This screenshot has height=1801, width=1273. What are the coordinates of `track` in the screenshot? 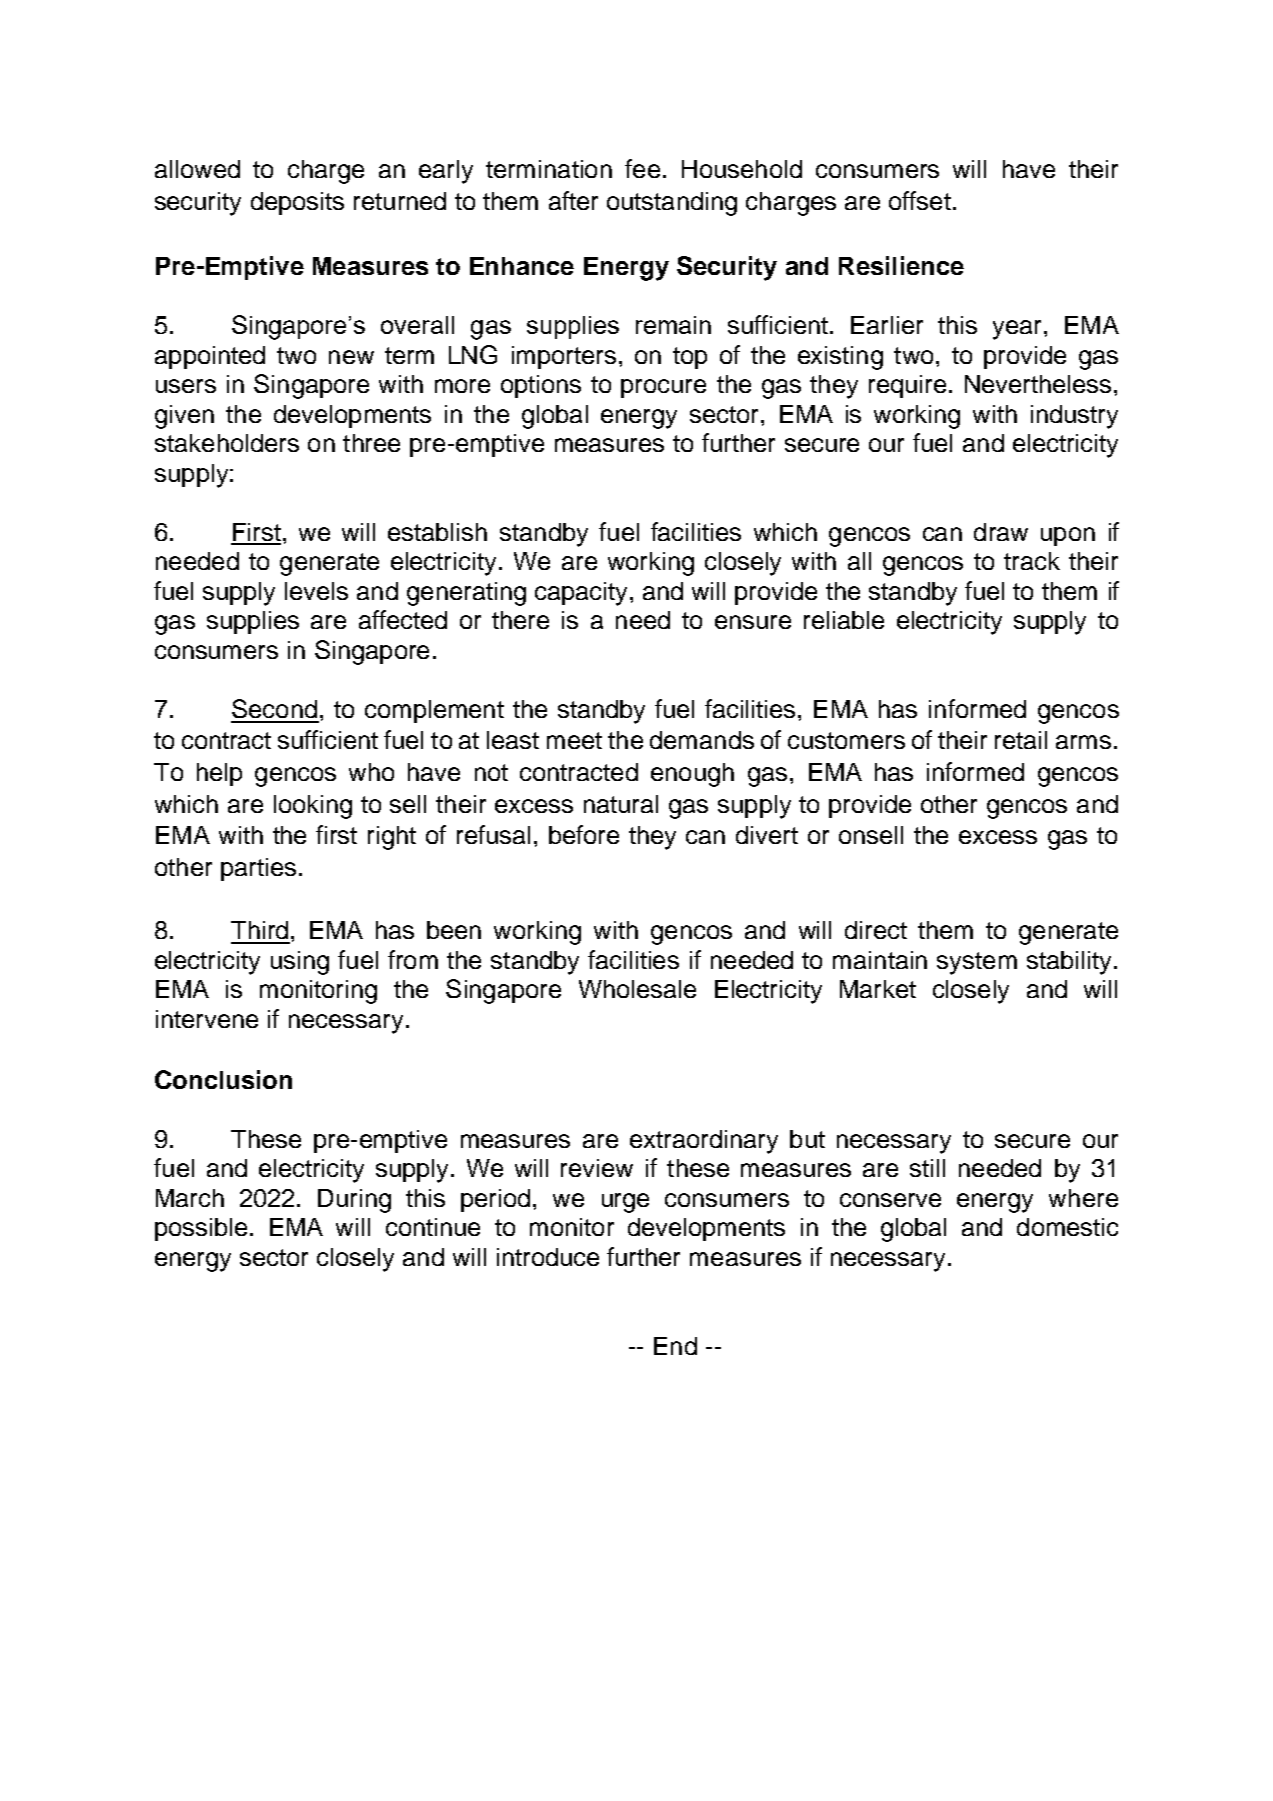 It's located at (1032, 561).
